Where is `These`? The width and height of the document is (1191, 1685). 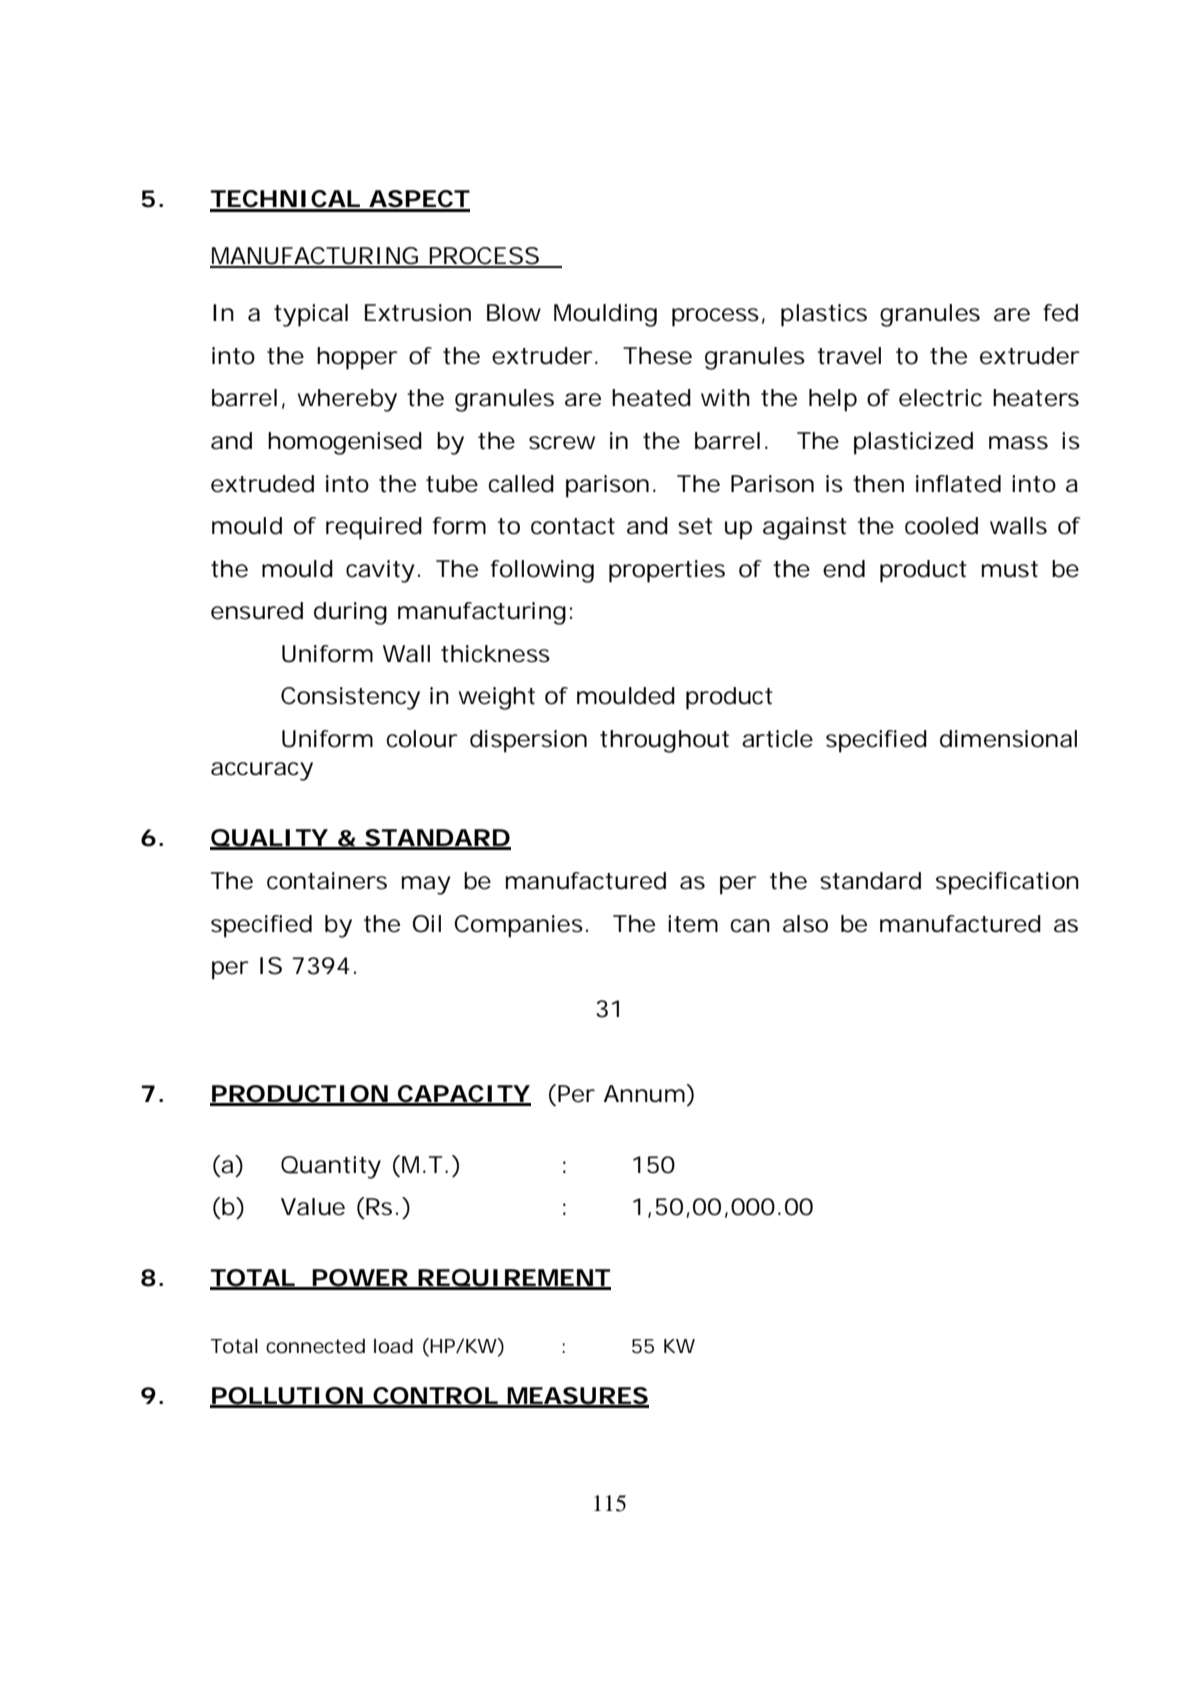
These is located at coordinates (657, 356).
